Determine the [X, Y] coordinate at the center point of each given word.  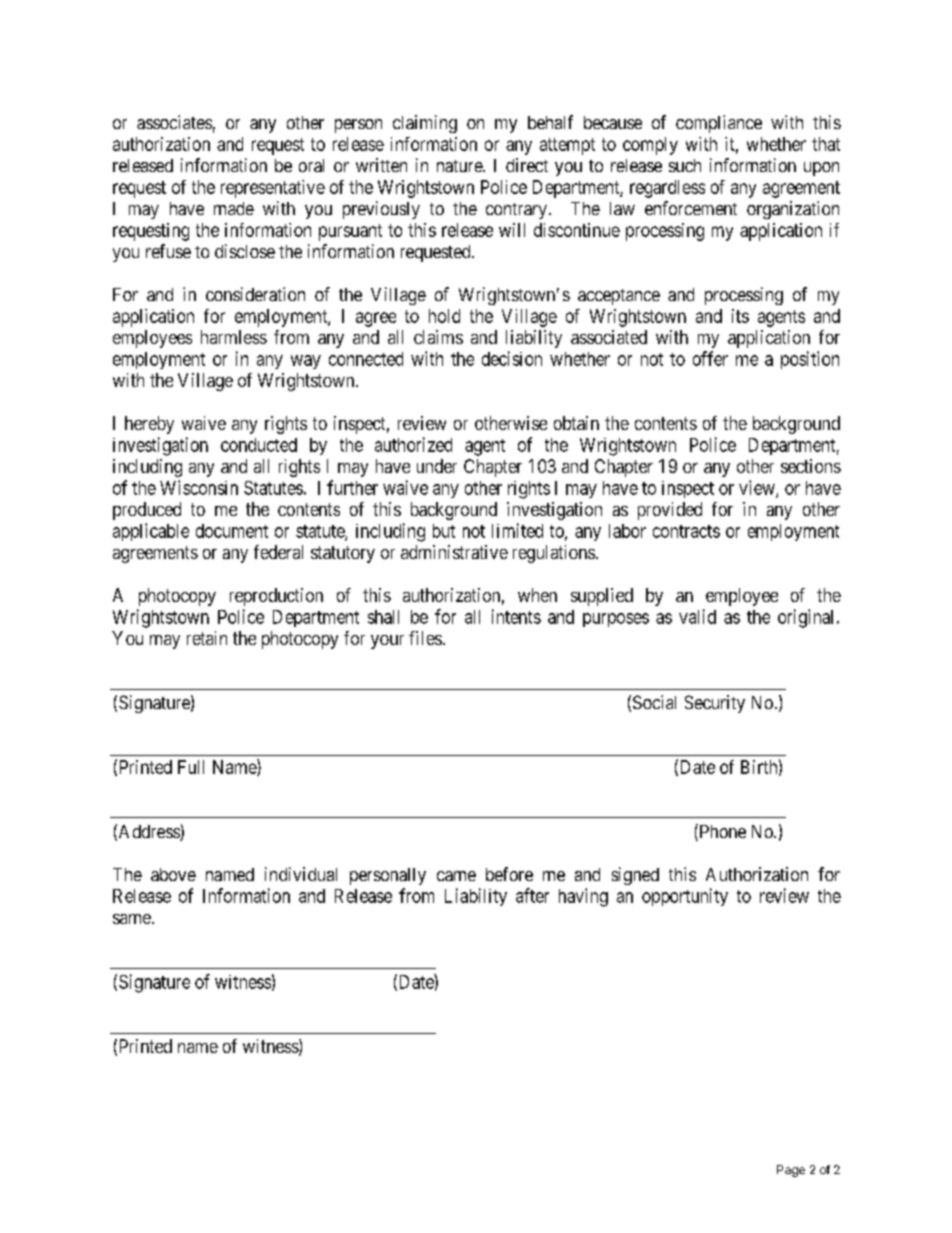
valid [697, 616]
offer [710, 358]
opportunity [685, 897]
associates [174, 122]
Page [791, 1171]
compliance [719, 124]
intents [516, 616]
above [173, 874]
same [132, 919]
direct [527, 165]
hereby [149, 425]
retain [207, 638]
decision [512, 358]
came [456, 876]
